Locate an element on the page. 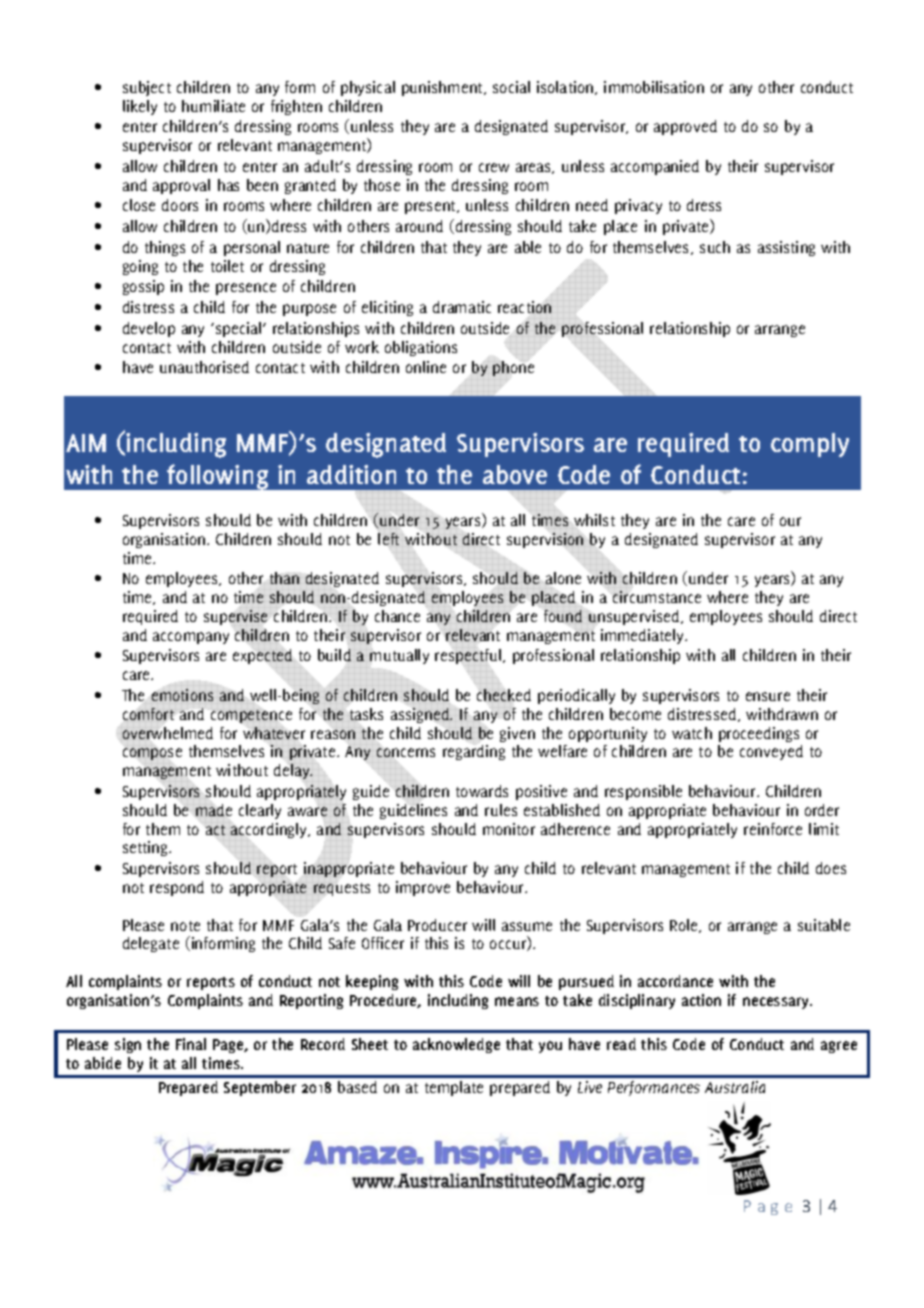 This image has height=1308, width=924. regarding is located at coordinates (474, 752).
